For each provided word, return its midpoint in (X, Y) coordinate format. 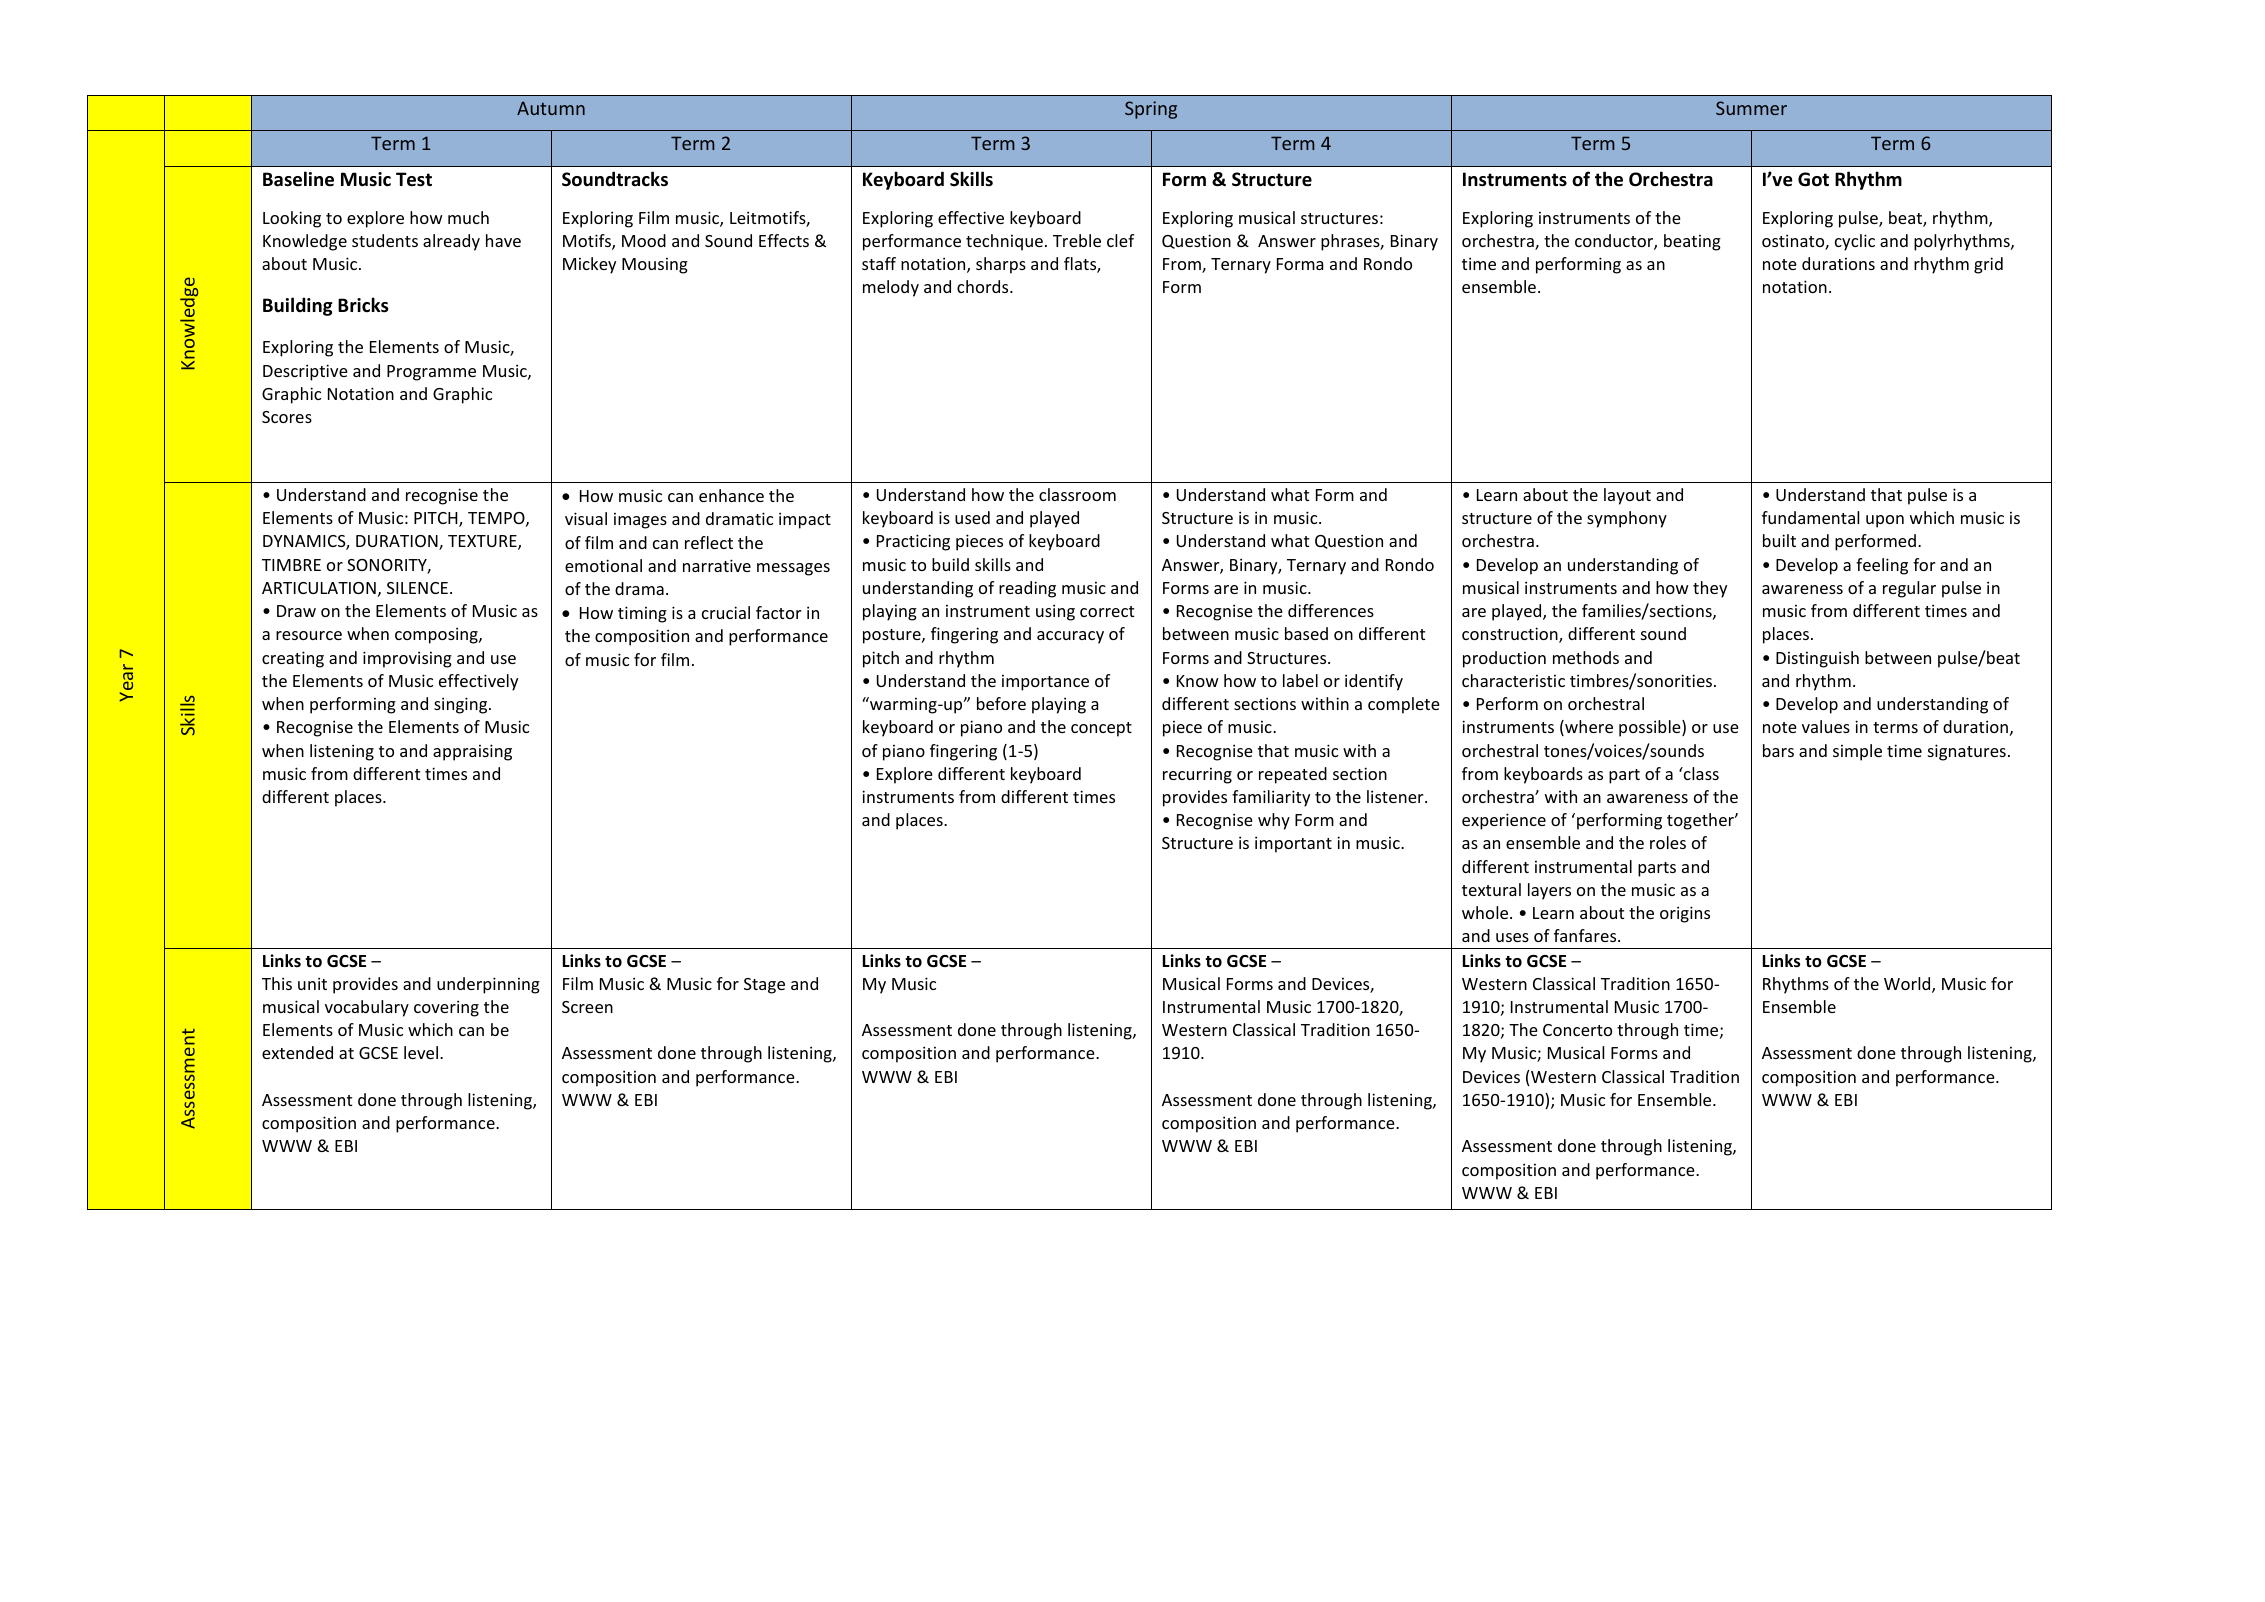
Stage (764, 986)
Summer (1751, 108)
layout (1627, 496)
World (1908, 985)
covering (446, 1008)
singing (462, 705)
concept (1101, 729)
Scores (287, 417)
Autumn (551, 108)
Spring (1151, 110)
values (1826, 726)
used (972, 517)
